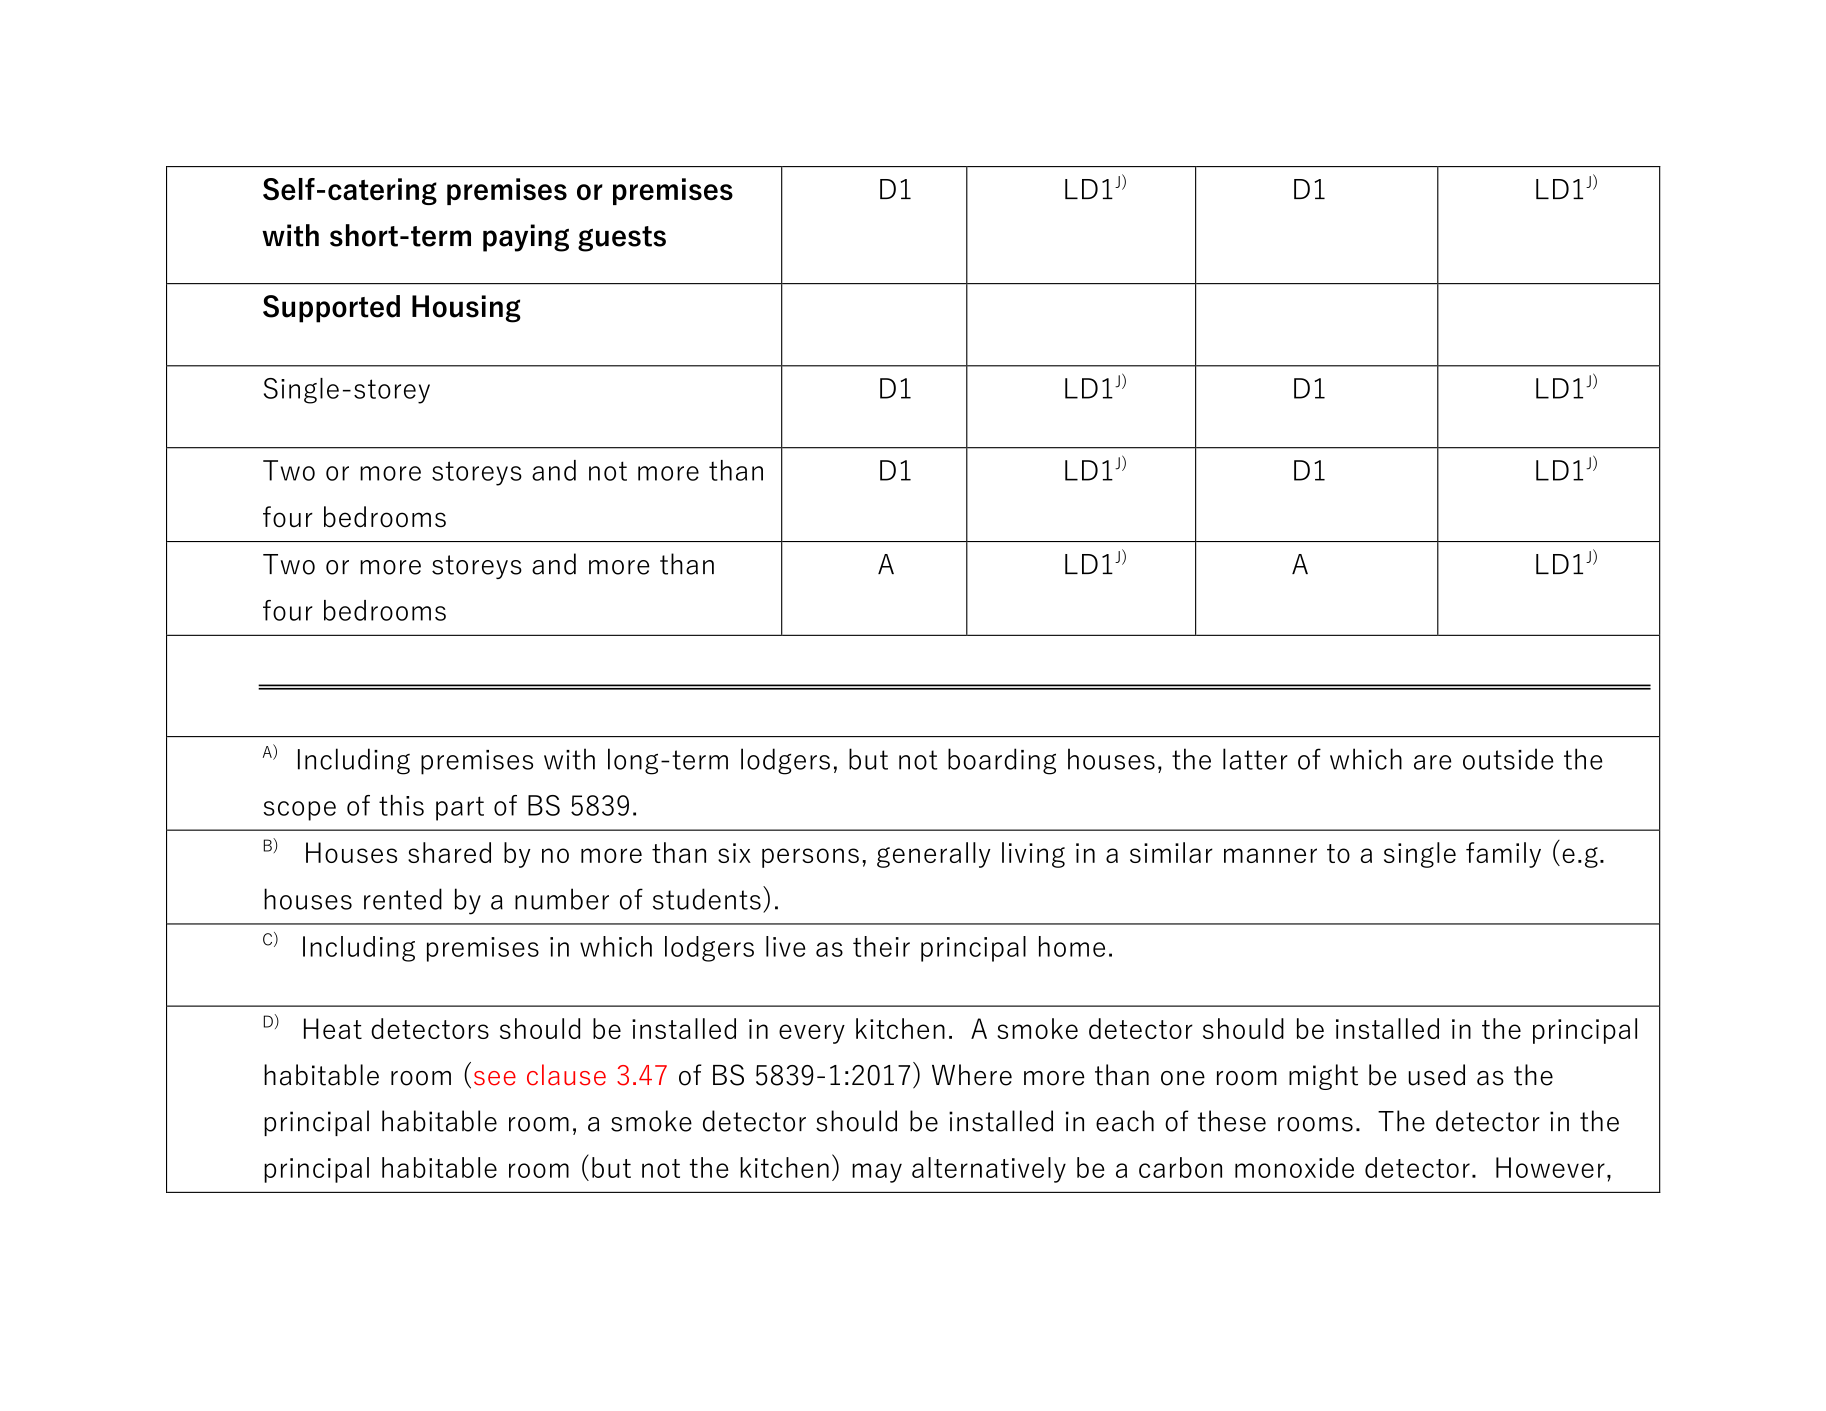  What do you see at coordinates (1294, 1167) in the document?
I see `monoxide` at bounding box center [1294, 1167].
